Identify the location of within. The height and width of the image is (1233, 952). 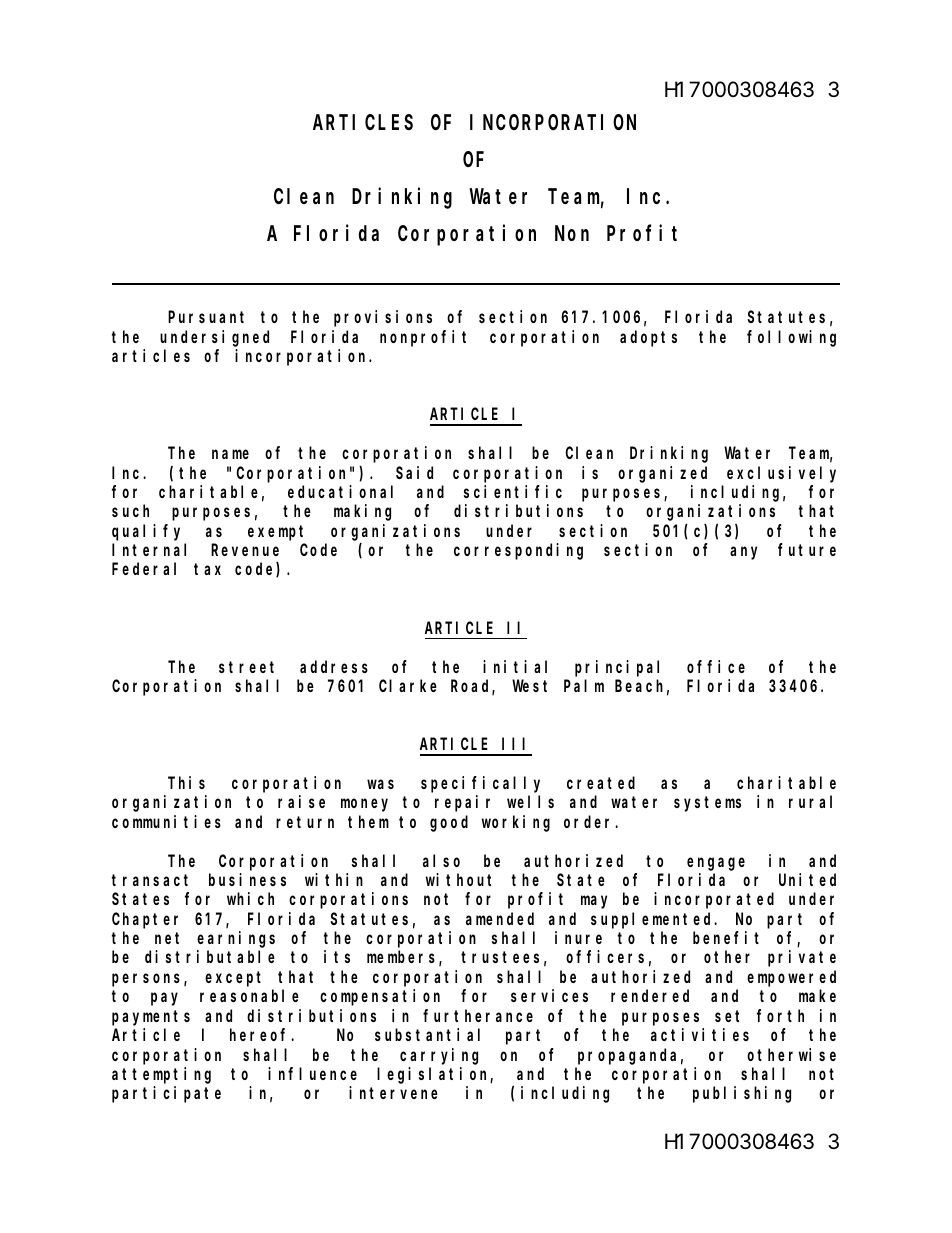
(334, 879).
